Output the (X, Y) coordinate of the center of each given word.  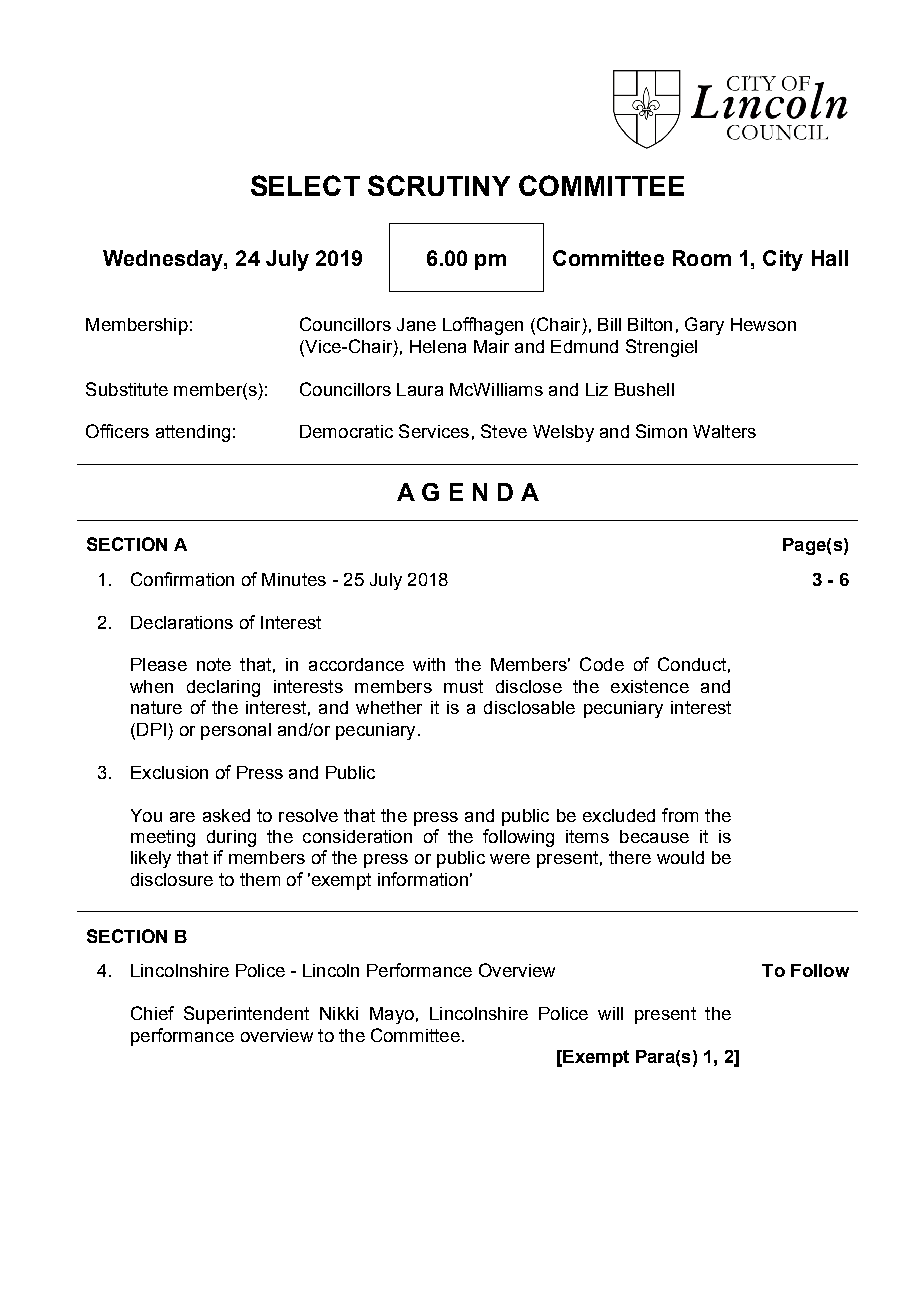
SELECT (305, 185)
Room (702, 258)
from (680, 815)
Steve (504, 431)
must (463, 686)
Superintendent (246, 1015)
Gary (704, 326)
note (214, 664)
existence (650, 686)
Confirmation (182, 579)
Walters (724, 431)
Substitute (127, 389)
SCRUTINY (439, 185)
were (510, 859)
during (231, 838)
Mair (491, 346)
